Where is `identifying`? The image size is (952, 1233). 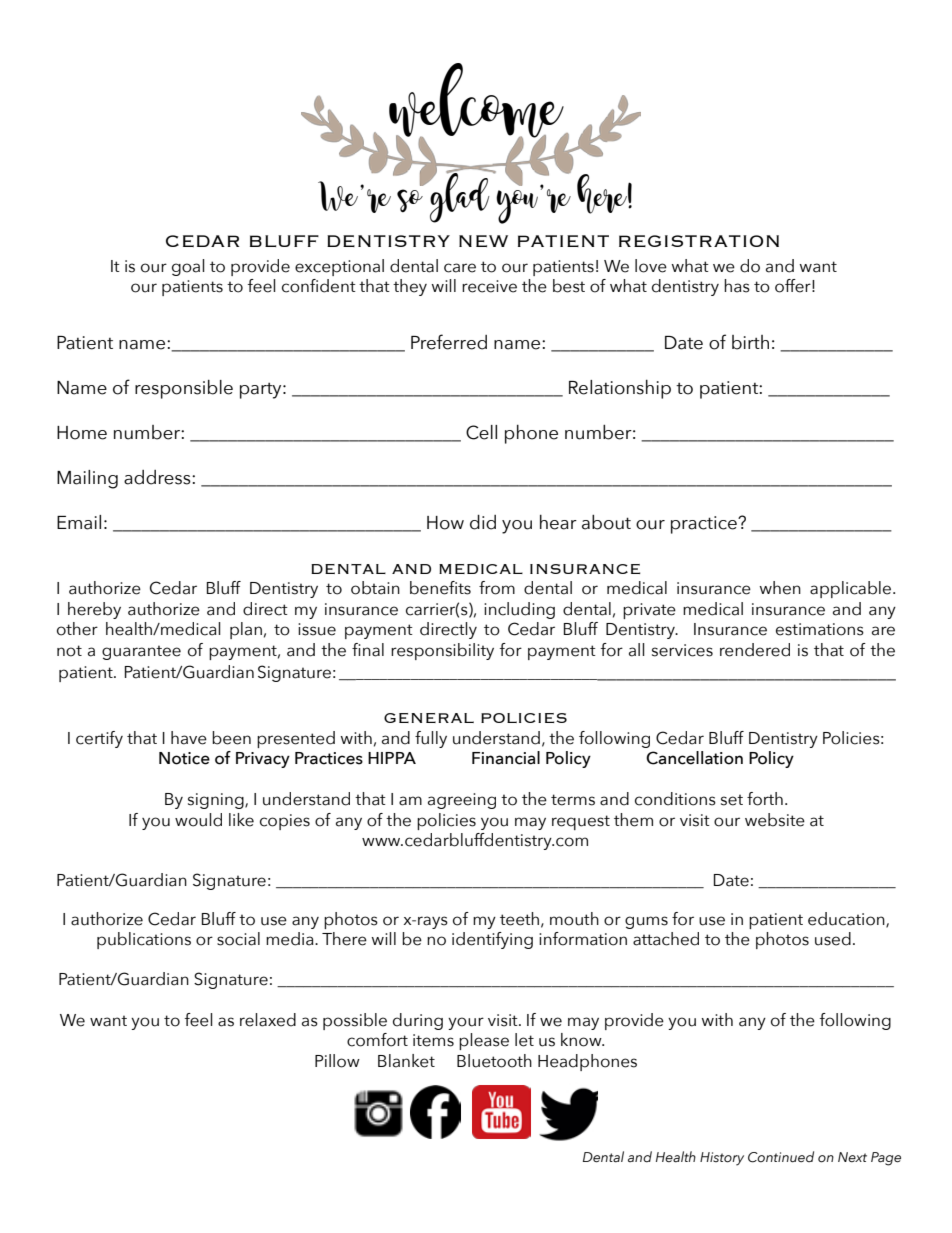
identifying is located at coordinates (492, 940).
